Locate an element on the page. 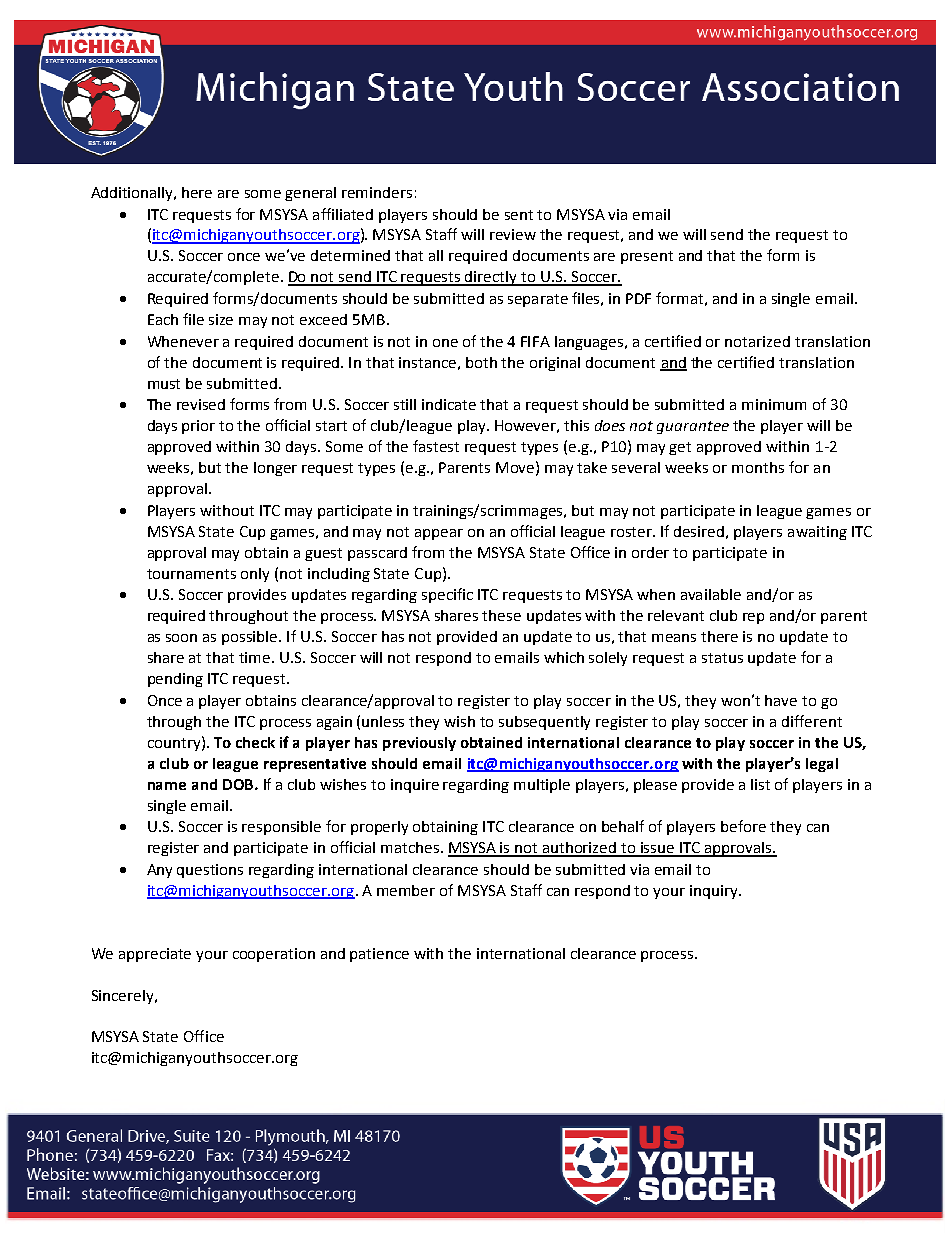 This page has width=952, height=1233. specific is located at coordinates (447, 595).
